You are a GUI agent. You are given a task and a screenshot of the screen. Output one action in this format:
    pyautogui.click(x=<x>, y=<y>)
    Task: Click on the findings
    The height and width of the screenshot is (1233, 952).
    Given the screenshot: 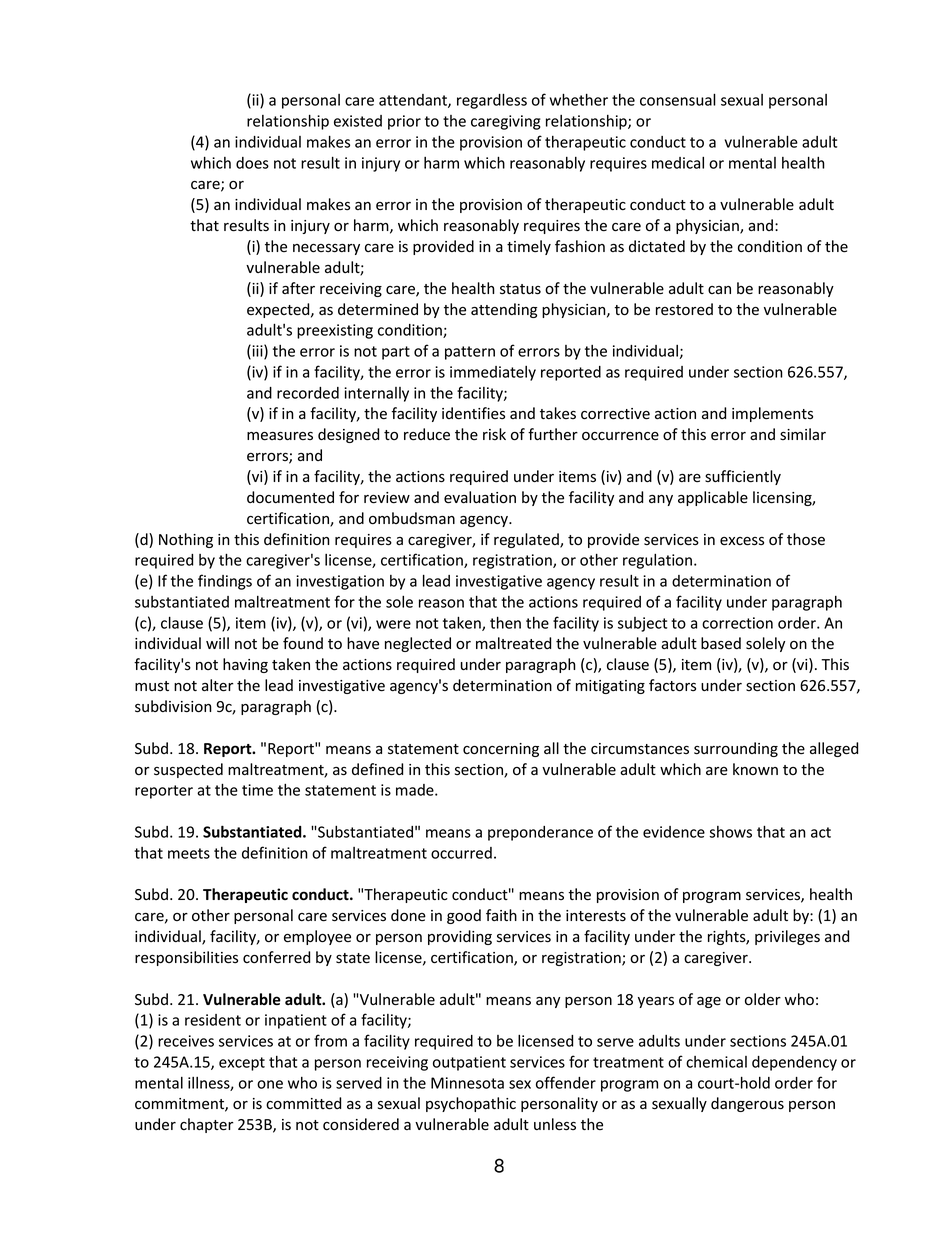 What is the action you would take?
    pyautogui.click(x=225, y=582)
